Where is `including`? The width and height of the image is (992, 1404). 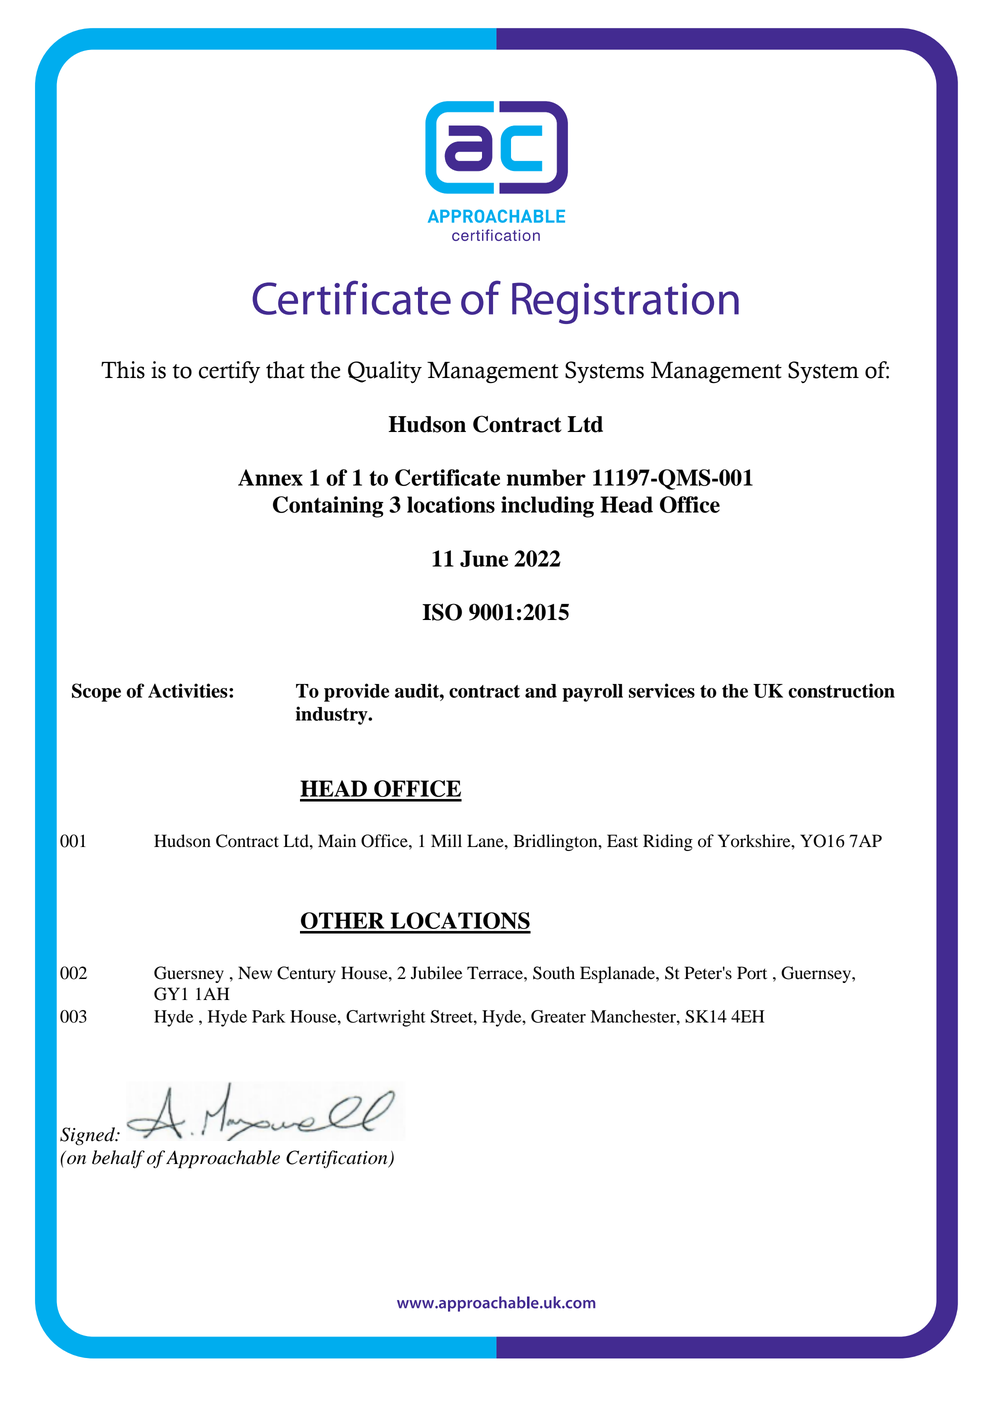
including is located at coordinates (547, 507).
